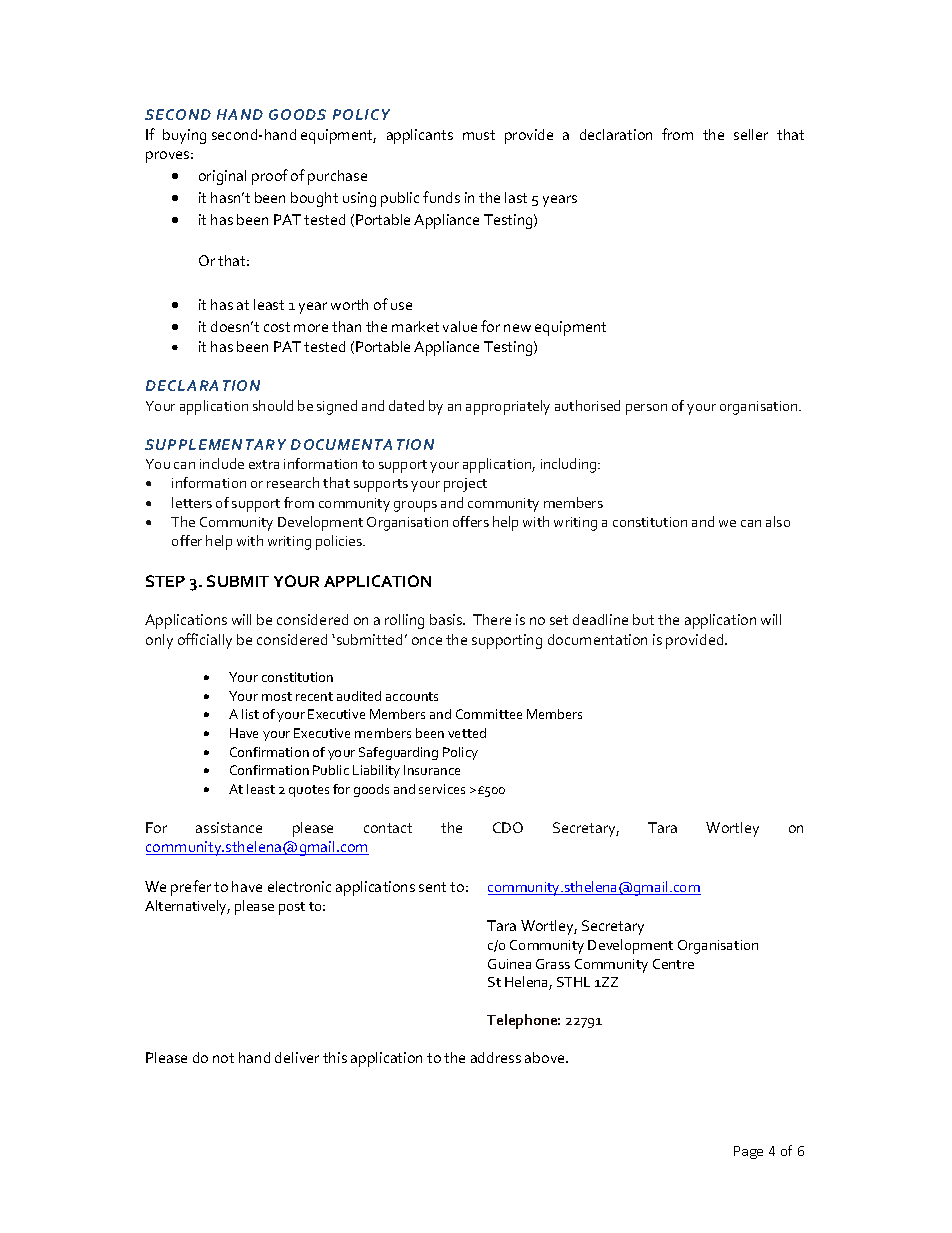 The height and width of the page is (1233, 952). What do you see at coordinates (465, 485) in the page?
I see `project` at bounding box center [465, 485].
